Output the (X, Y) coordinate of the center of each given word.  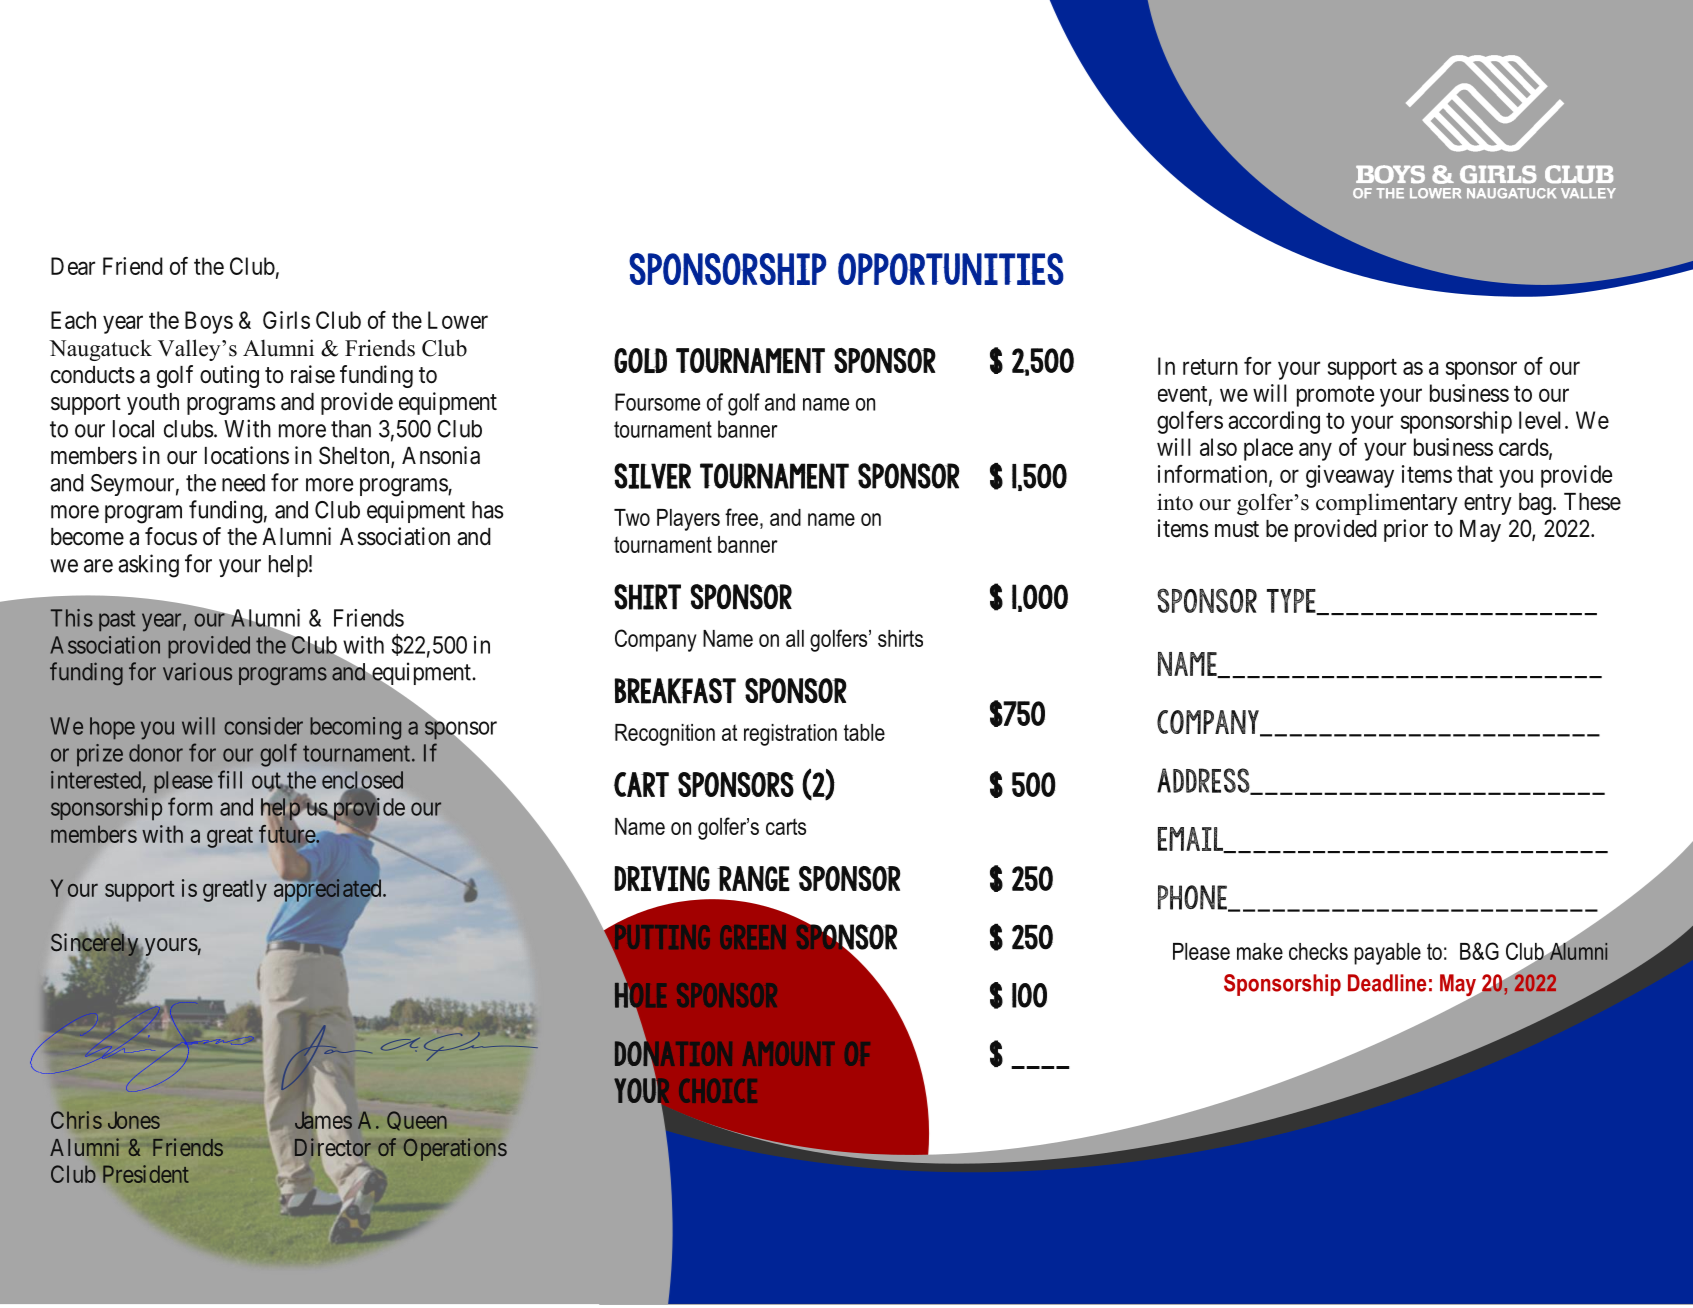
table (864, 732)
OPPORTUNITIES (951, 269)
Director (333, 1148)
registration (790, 735)
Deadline (1387, 983)
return (1210, 367)
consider (263, 726)
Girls (286, 320)
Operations (455, 1149)
